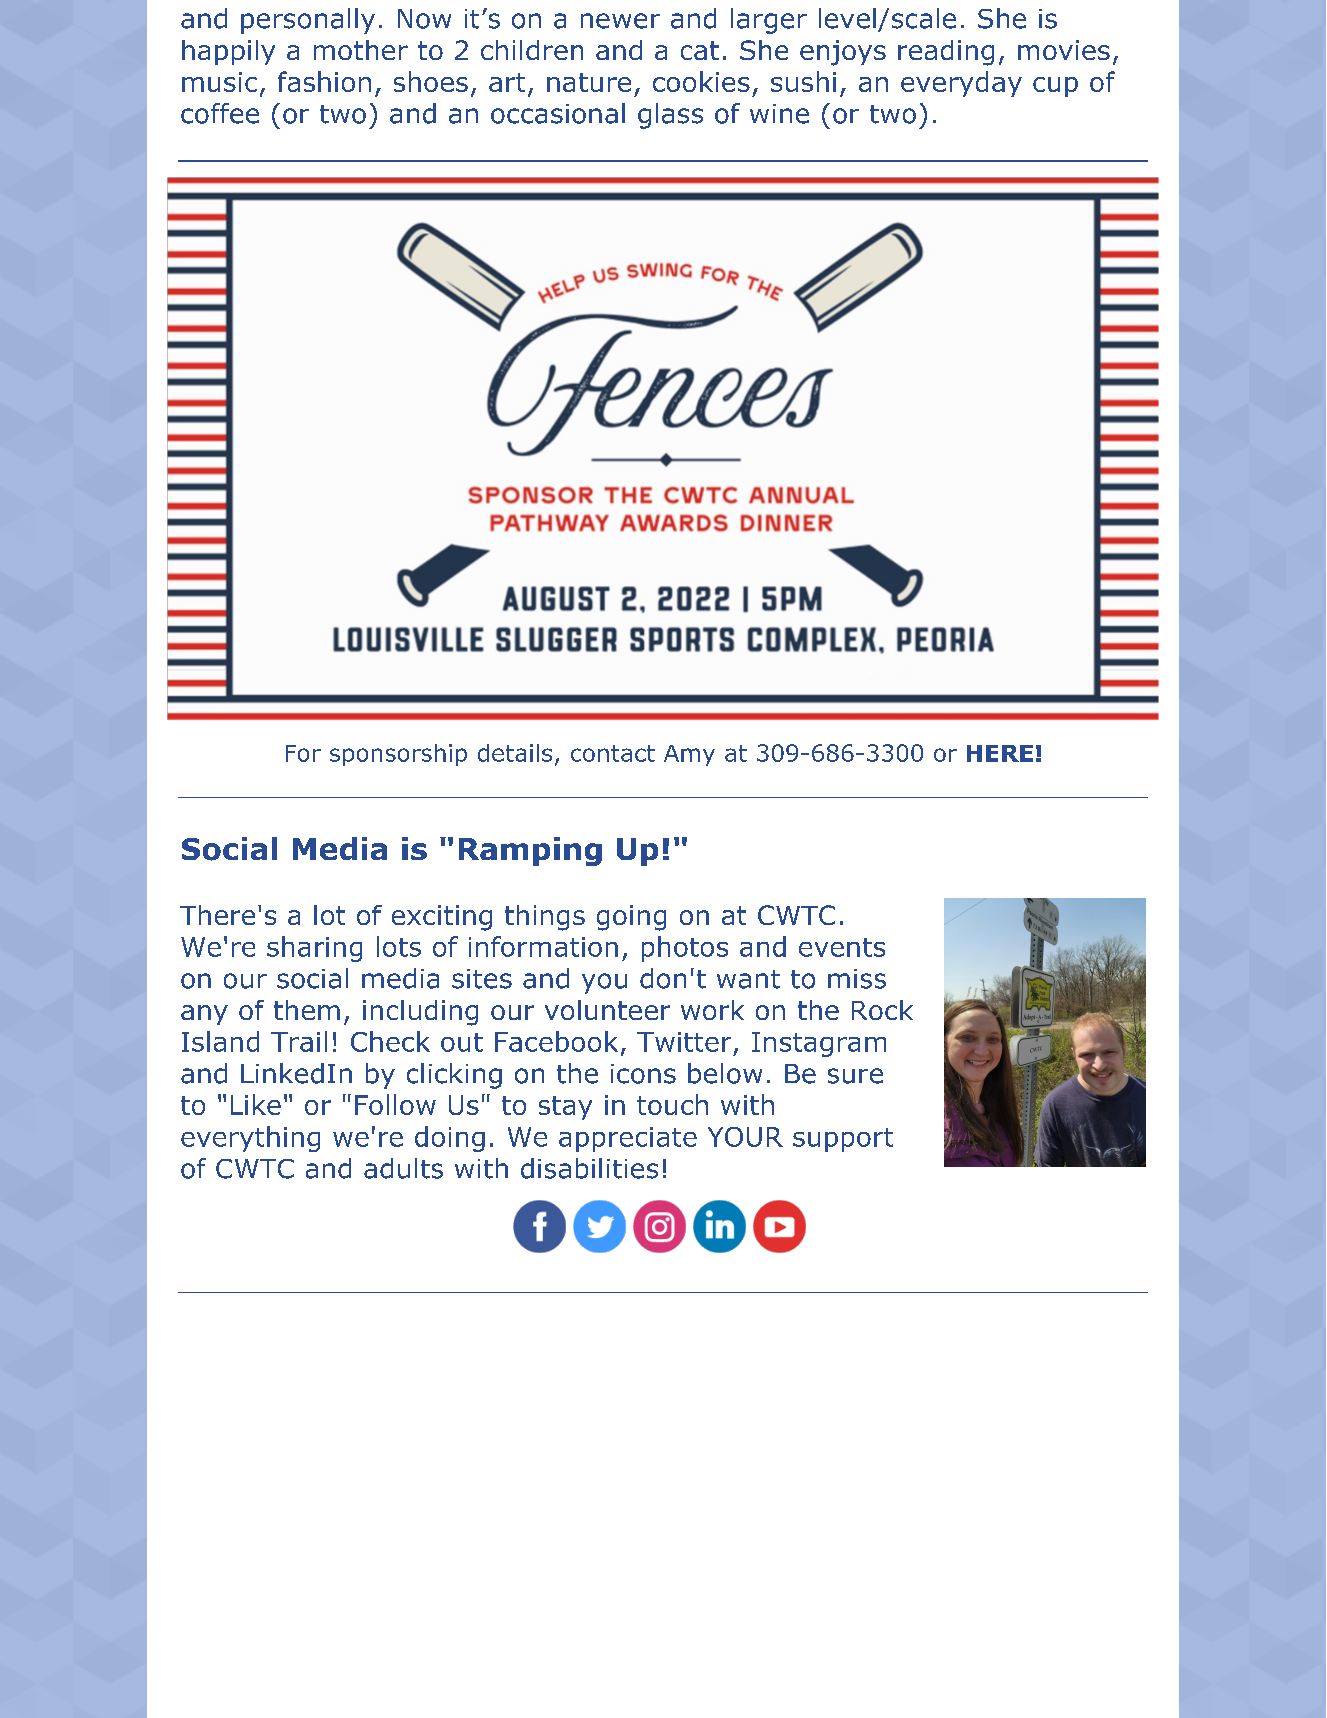 The image size is (1327, 1718). I want to click on wine, so click(779, 114).
